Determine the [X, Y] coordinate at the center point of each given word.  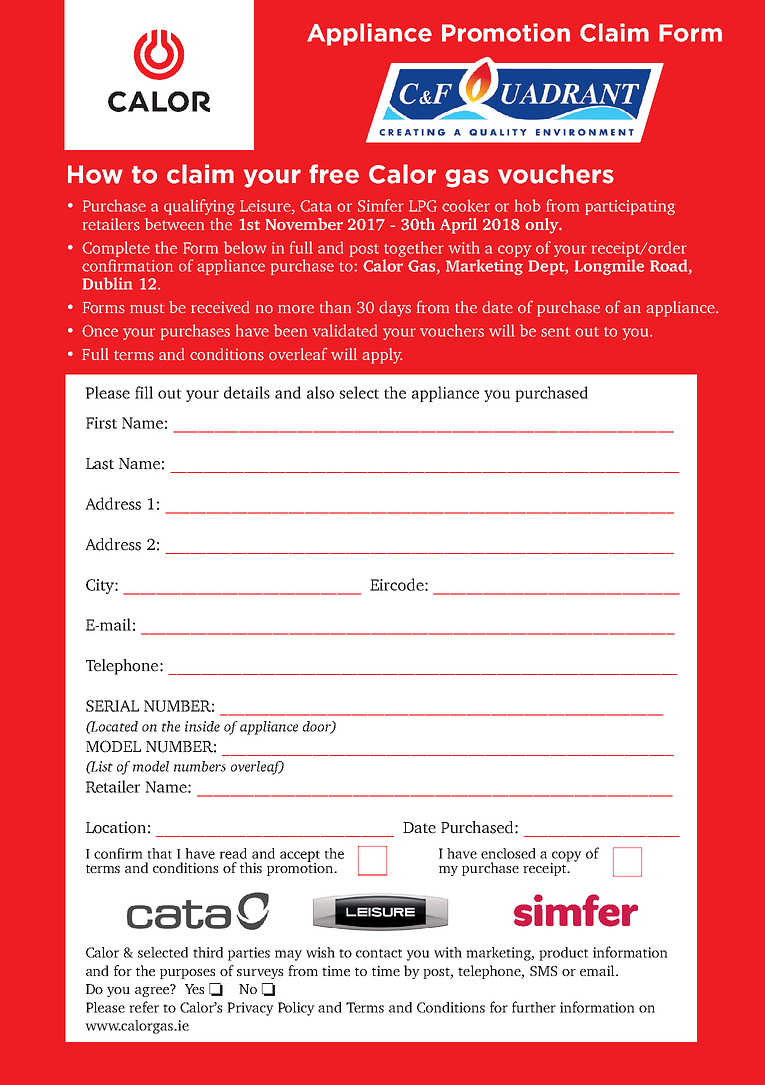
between [174, 224]
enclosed [508, 853]
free [334, 174]
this [251, 867]
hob [528, 205]
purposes [187, 974]
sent [555, 332]
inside [202, 726]
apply [382, 356]
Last [100, 464]
